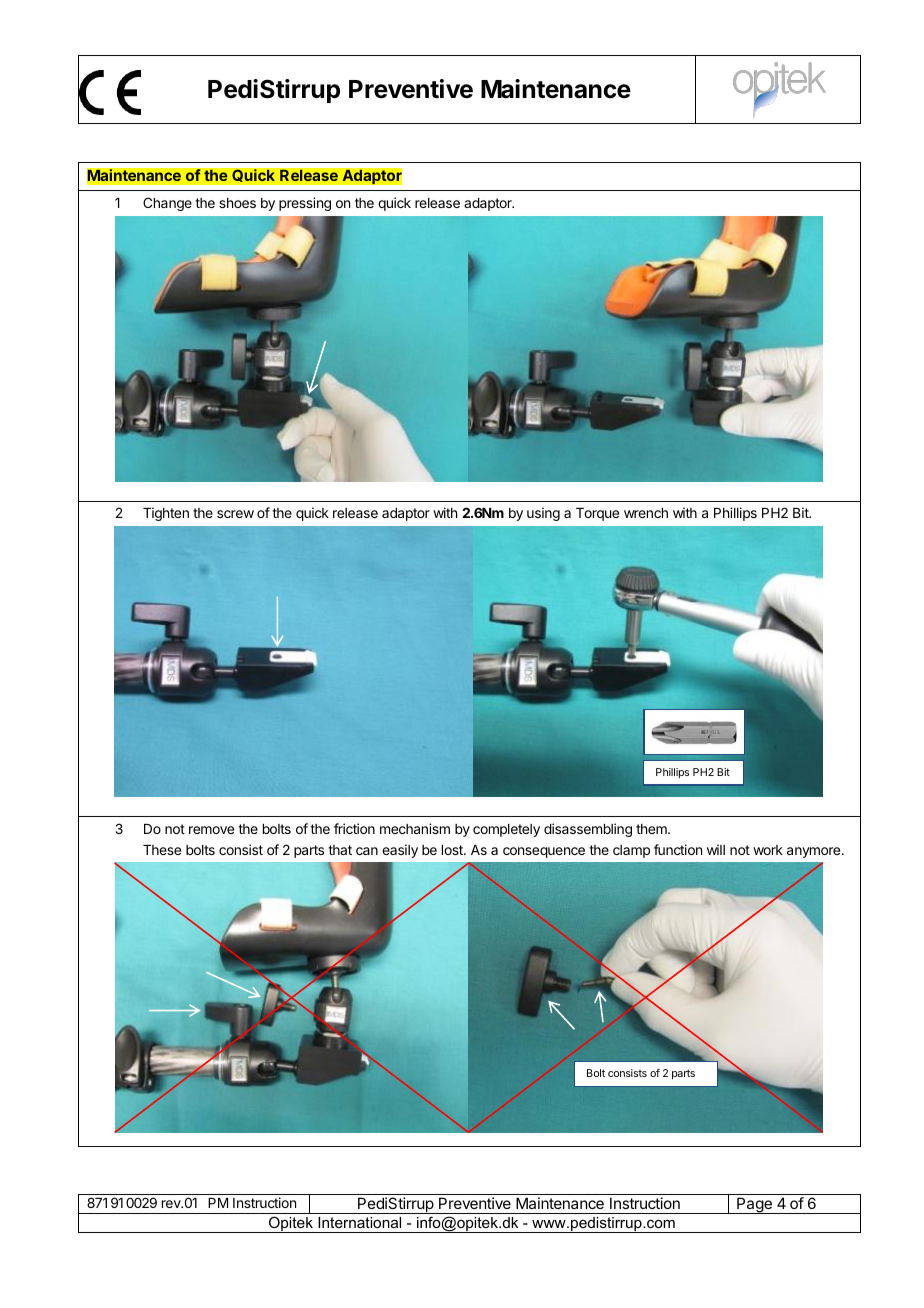 The image size is (924, 1308). What do you see at coordinates (162, 850) in the page?
I see `These` at bounding box center [162, 850].
